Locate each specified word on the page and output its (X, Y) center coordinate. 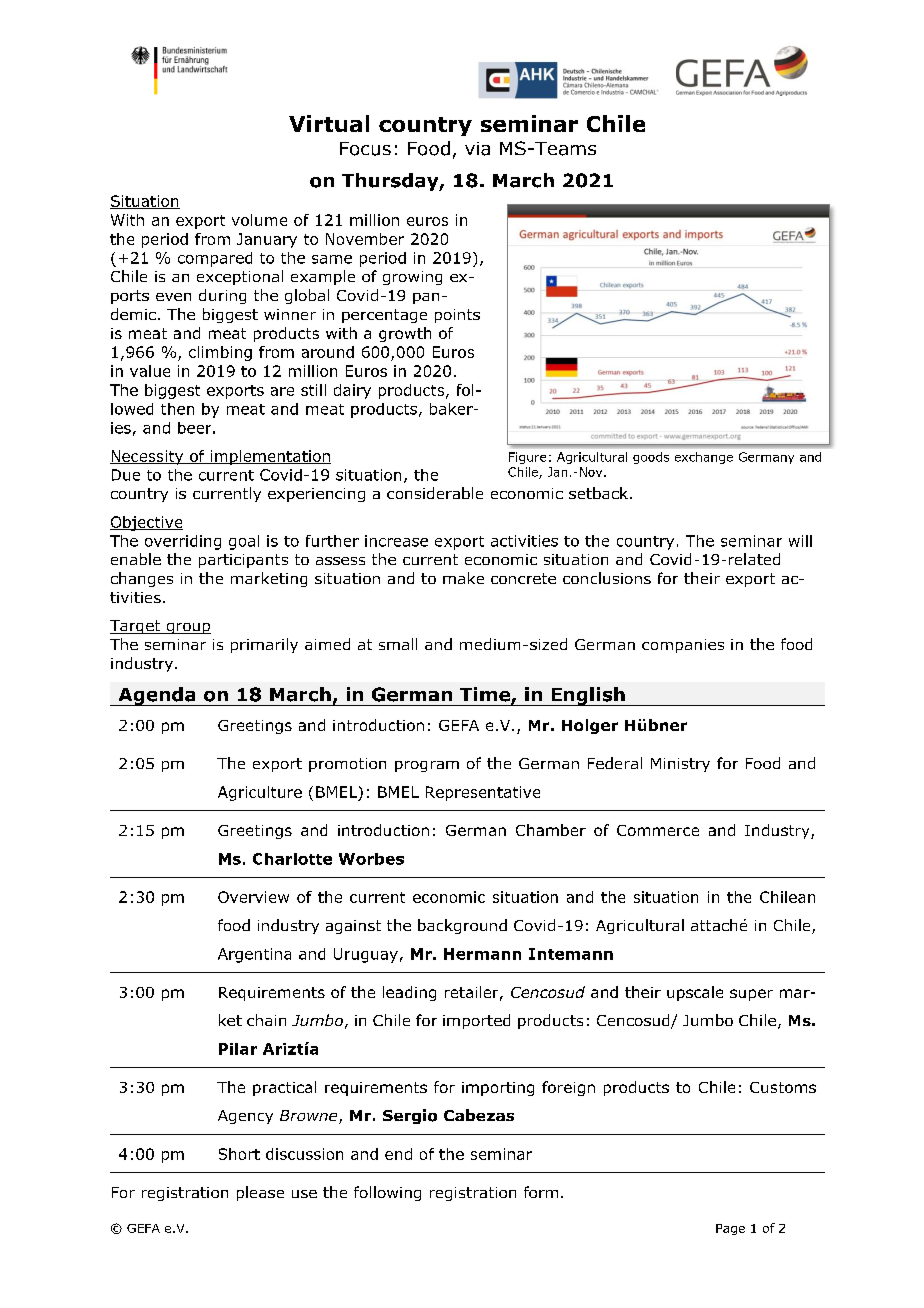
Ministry (680, 765)
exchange (704, 458)
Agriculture (260, 793)
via (477, 149)
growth (405, 334)
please (260, 1193)
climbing (220, 353)
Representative (483, 793)
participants (243, 561)
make (463, 578)
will (800, 541)
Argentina (254, 955)
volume (259, 220)
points (457, 316)
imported (476, 1021)
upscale (695, 993)
